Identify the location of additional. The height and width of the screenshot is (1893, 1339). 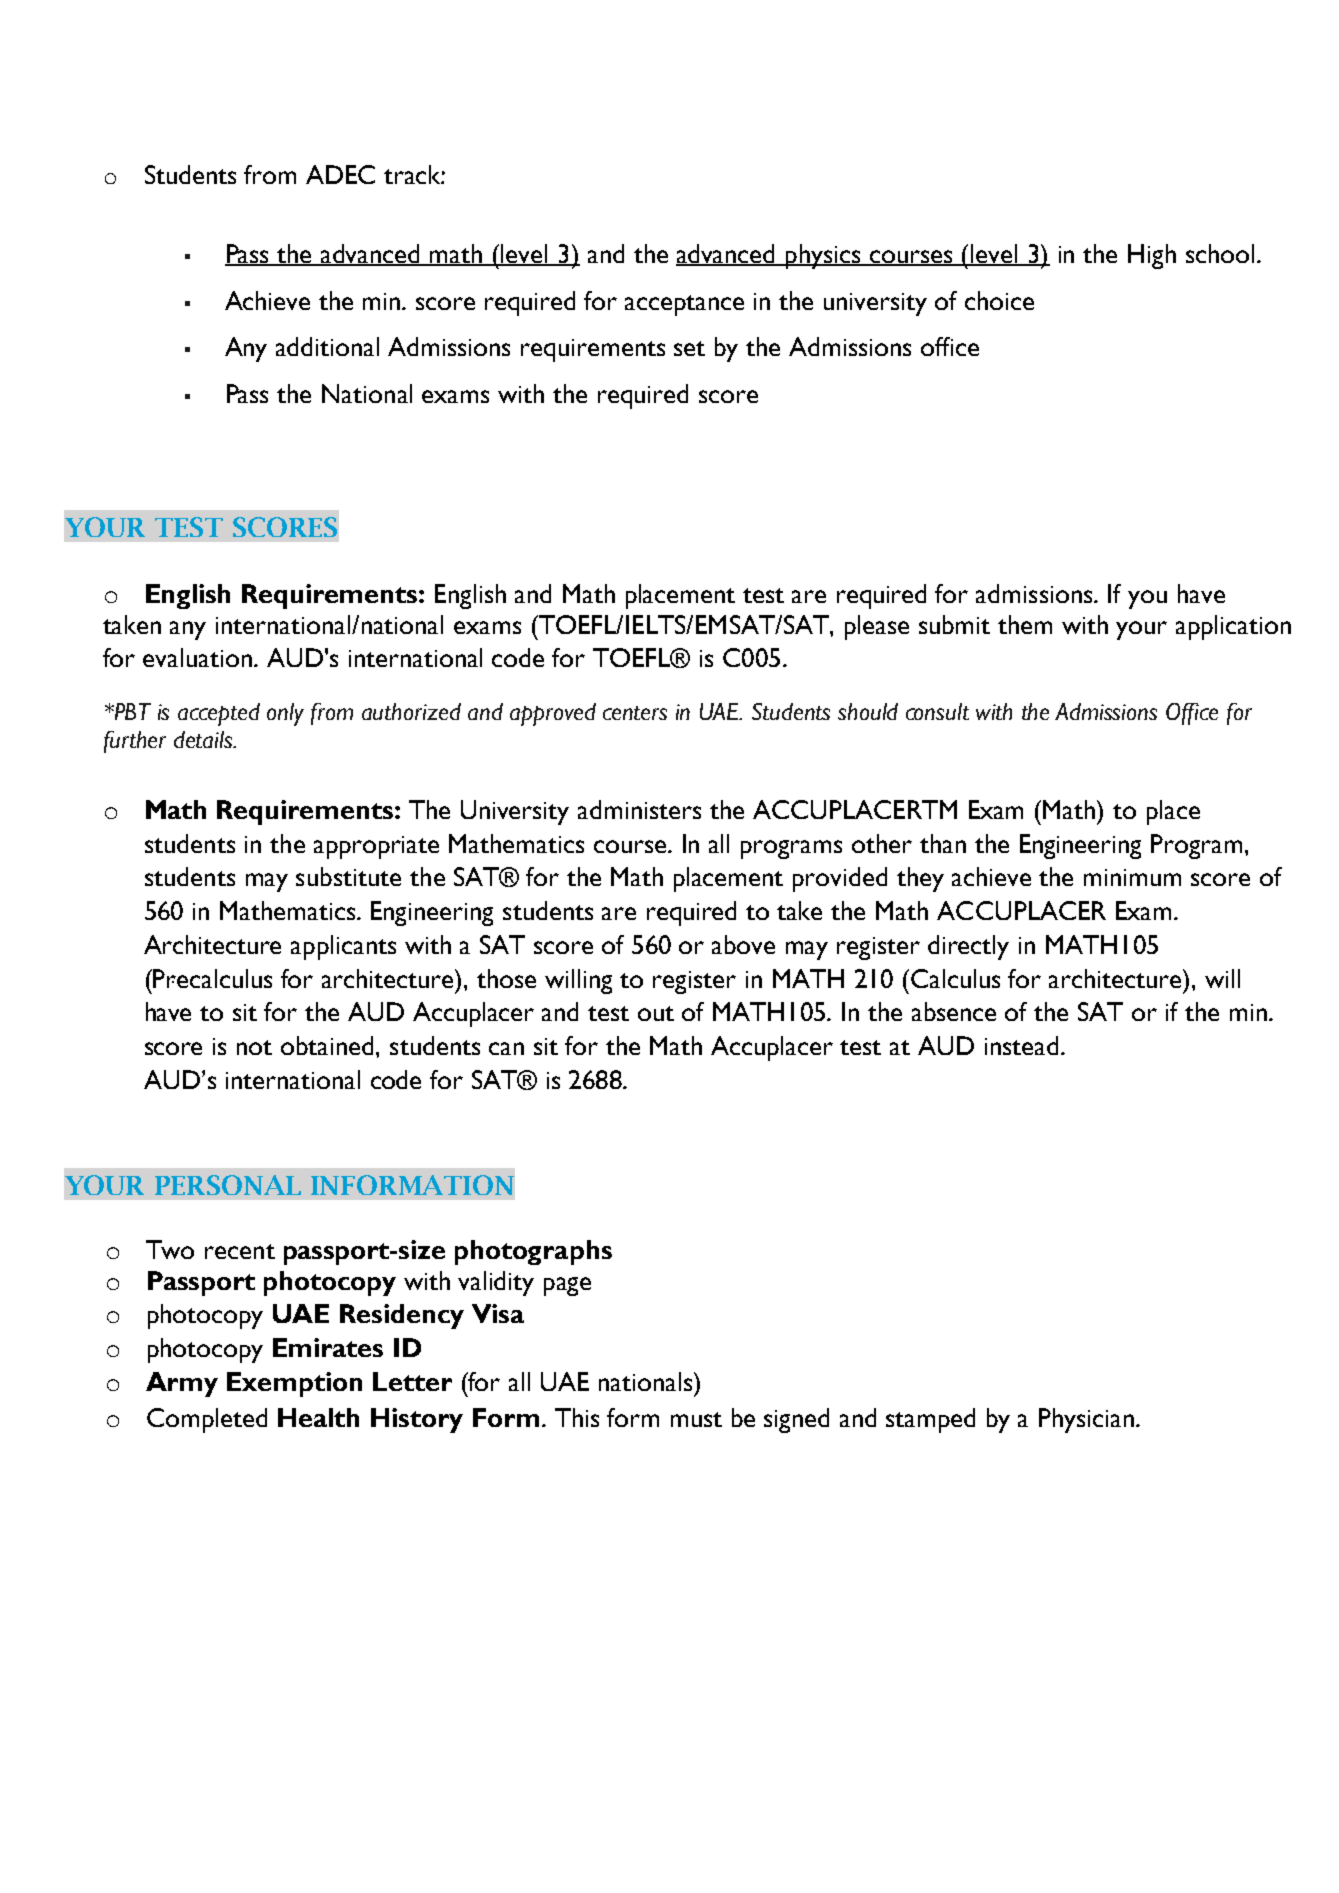
(327, 346).
